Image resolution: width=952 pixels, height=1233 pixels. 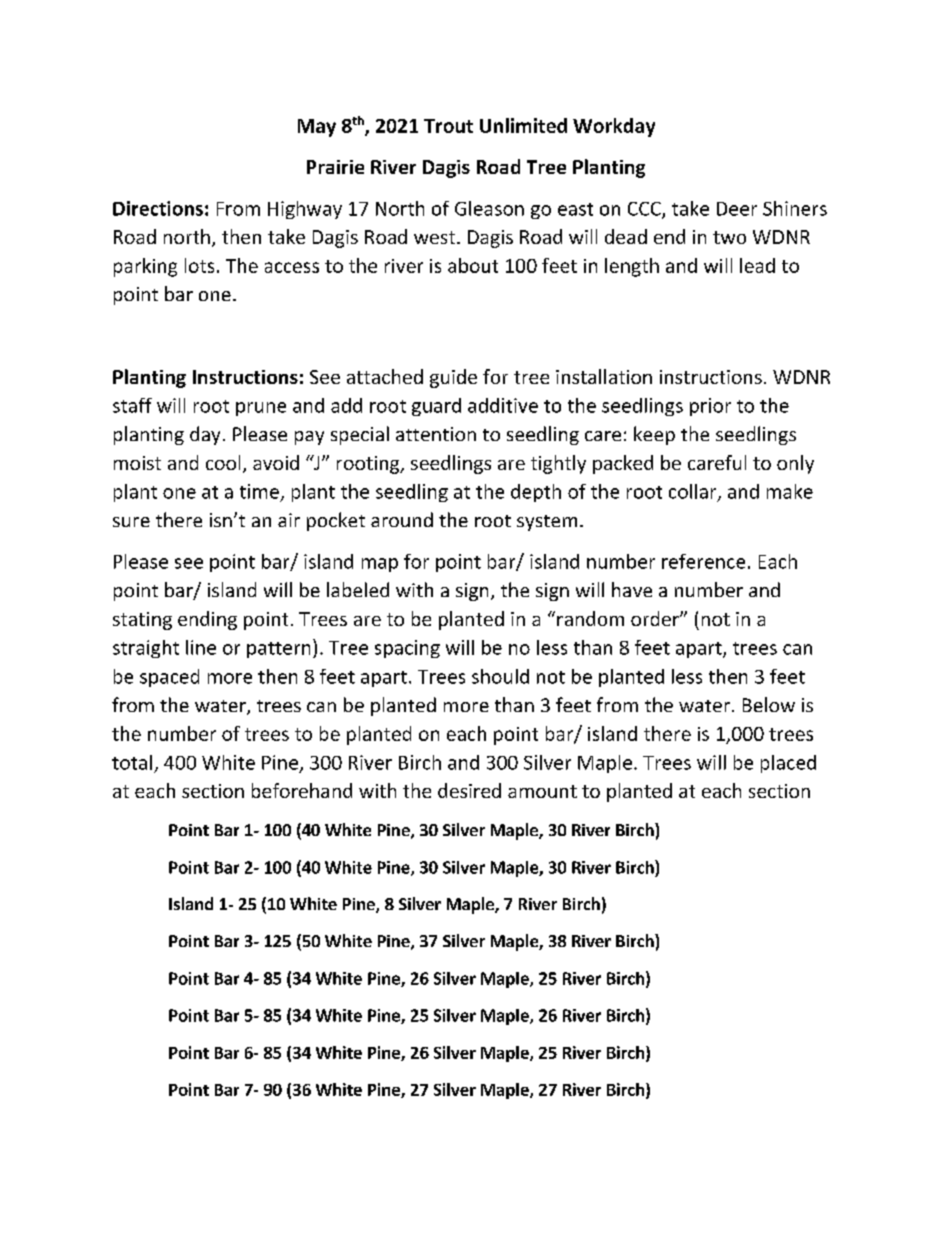 What do you see at coordinates (453, 378) in the page?
I see `guide` at bounding box center [453, 378].
